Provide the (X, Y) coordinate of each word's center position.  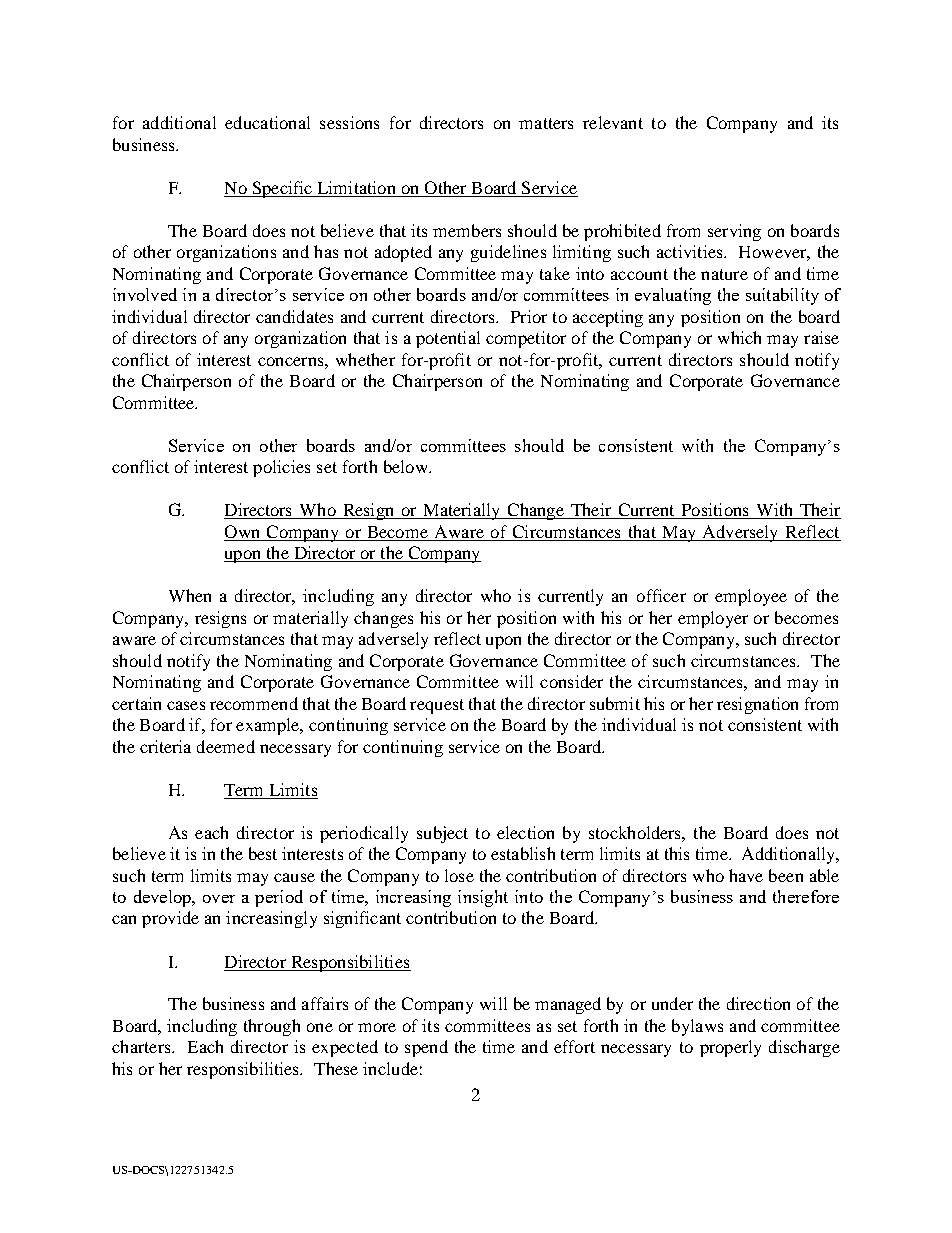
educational (267, 122)
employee (751, 597)
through (272, 1027)
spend (426, 1048)
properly (730, 1048)
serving (734, 232)
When (190, 595)
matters (546, 123)
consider (571, 681)
